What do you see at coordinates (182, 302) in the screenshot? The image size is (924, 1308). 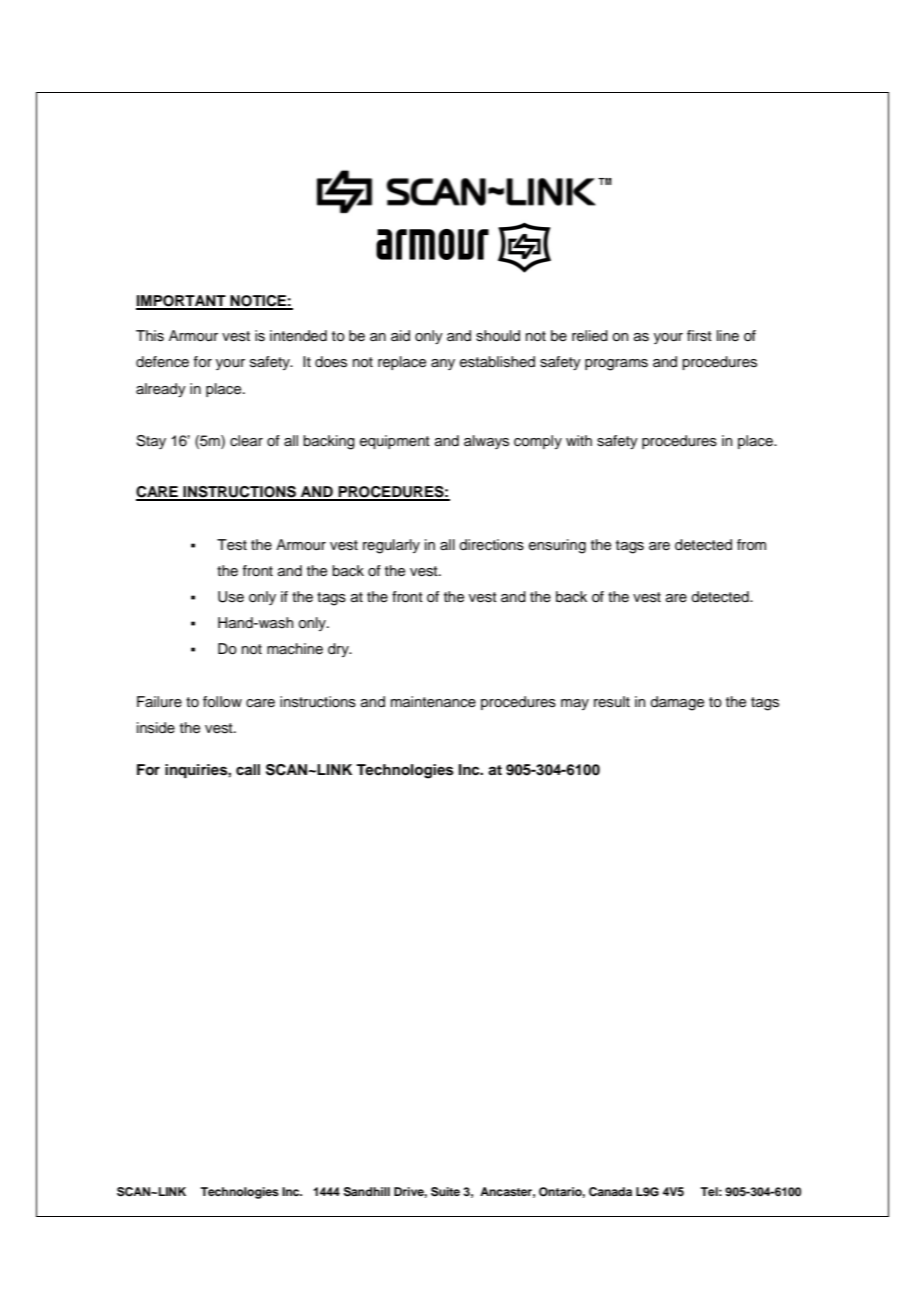 I see `IMPORTANT` at bounding box center [182, 302].
